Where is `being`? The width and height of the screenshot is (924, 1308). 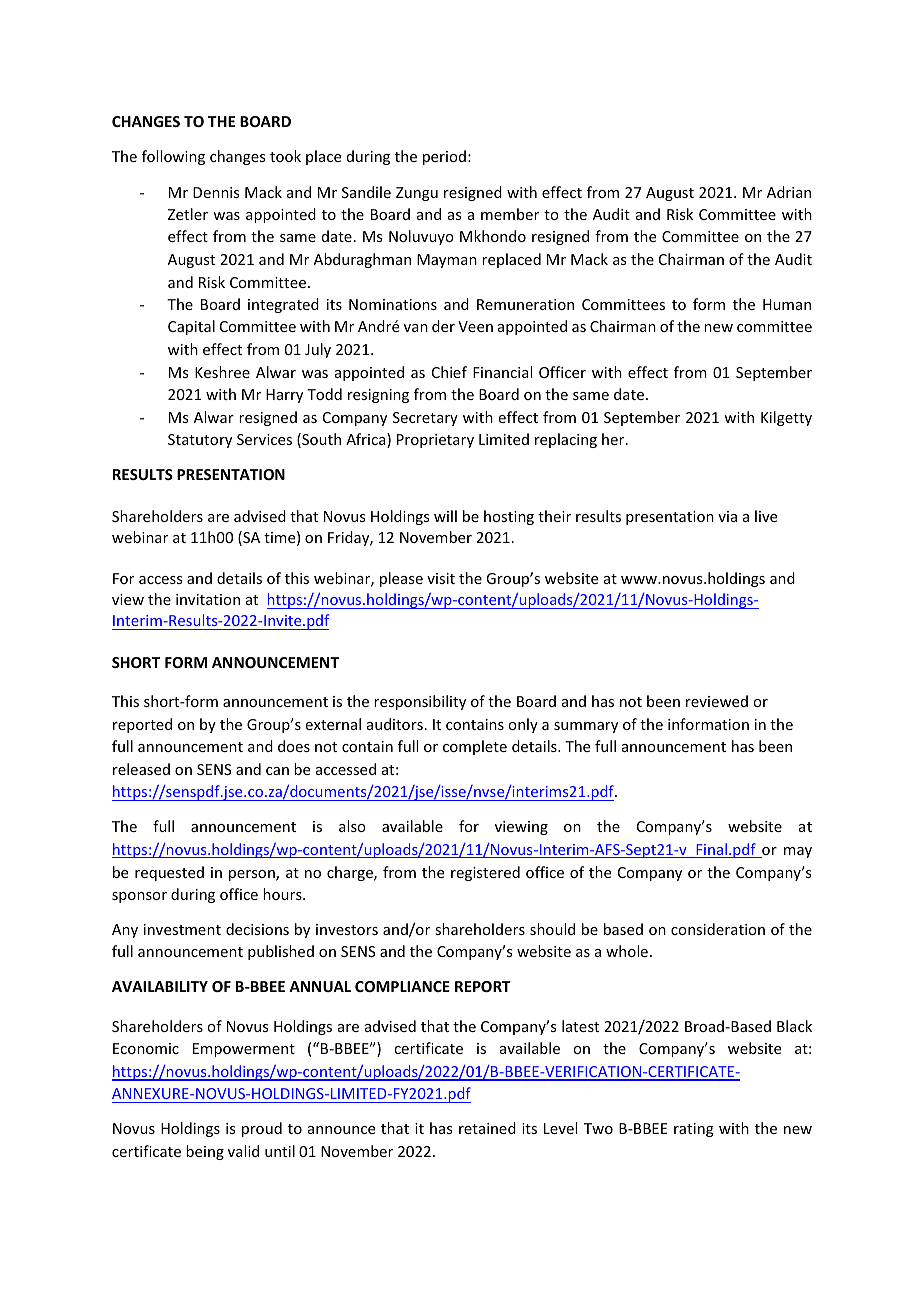
being is located at coordinates (205, 1152).
